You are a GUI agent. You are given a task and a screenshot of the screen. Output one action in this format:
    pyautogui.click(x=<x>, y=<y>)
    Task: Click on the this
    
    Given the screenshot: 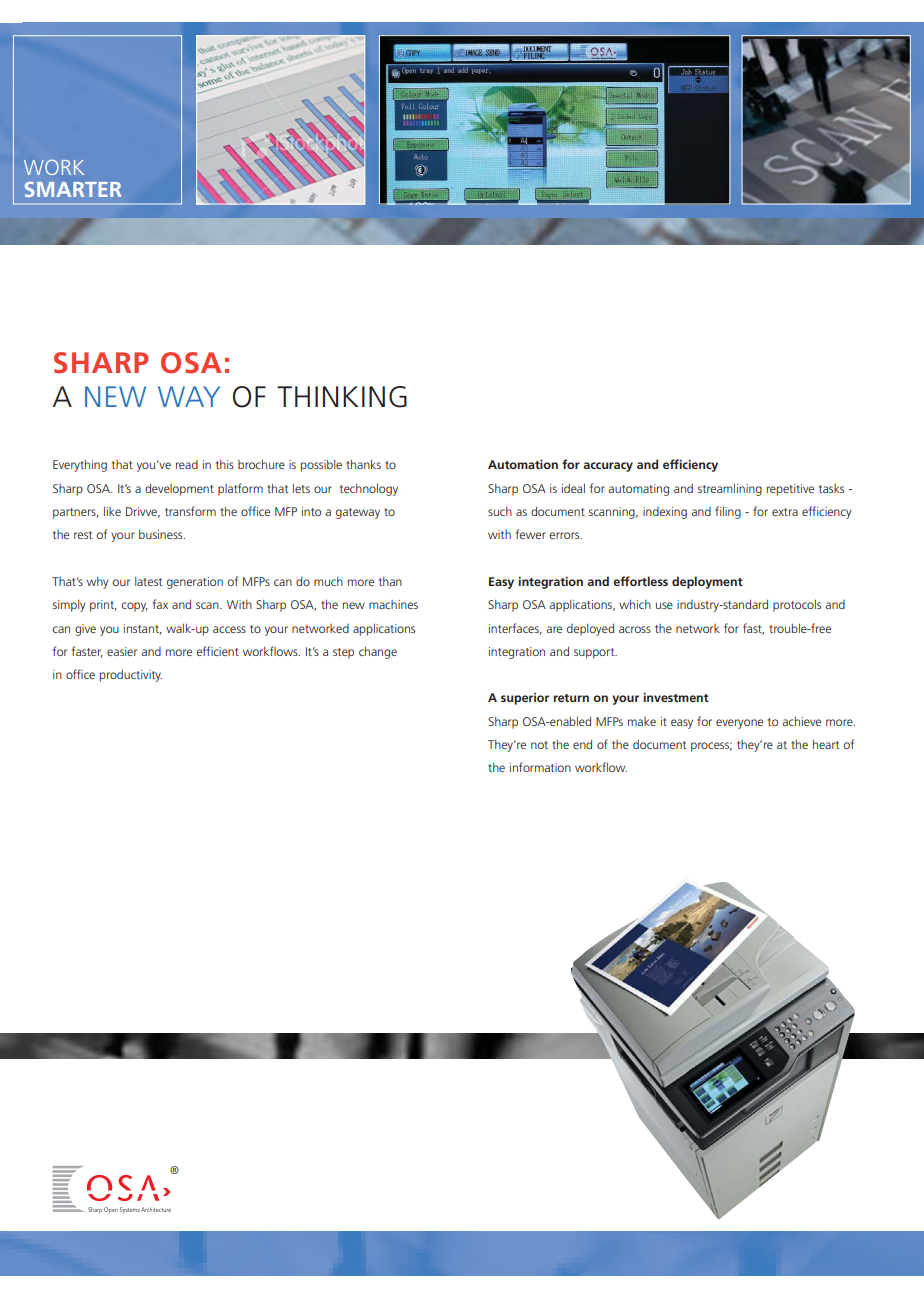 What is the action you would take?
    pyautogui.click(x=225, y=464)
